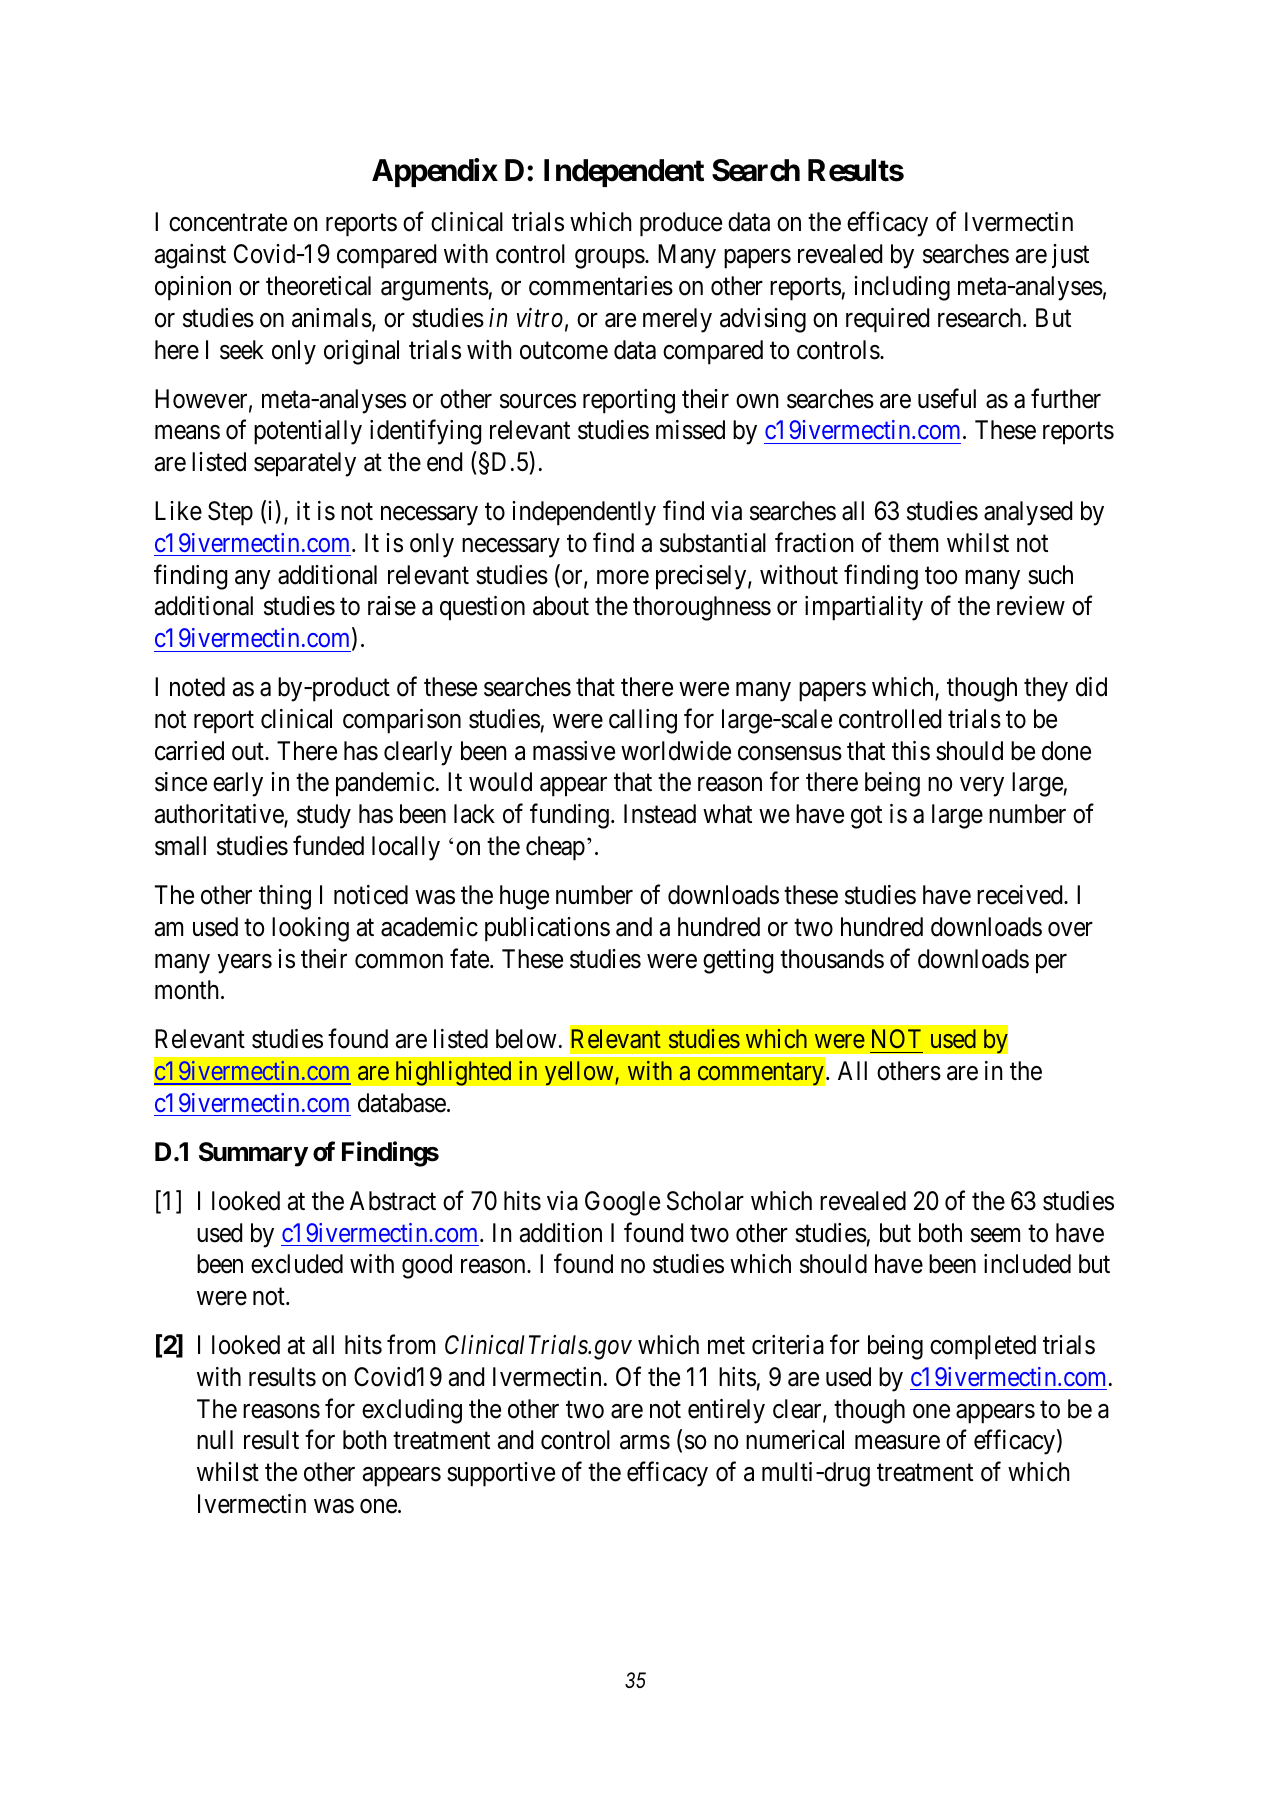  I want to click on yellow, so click(580, 1073).
